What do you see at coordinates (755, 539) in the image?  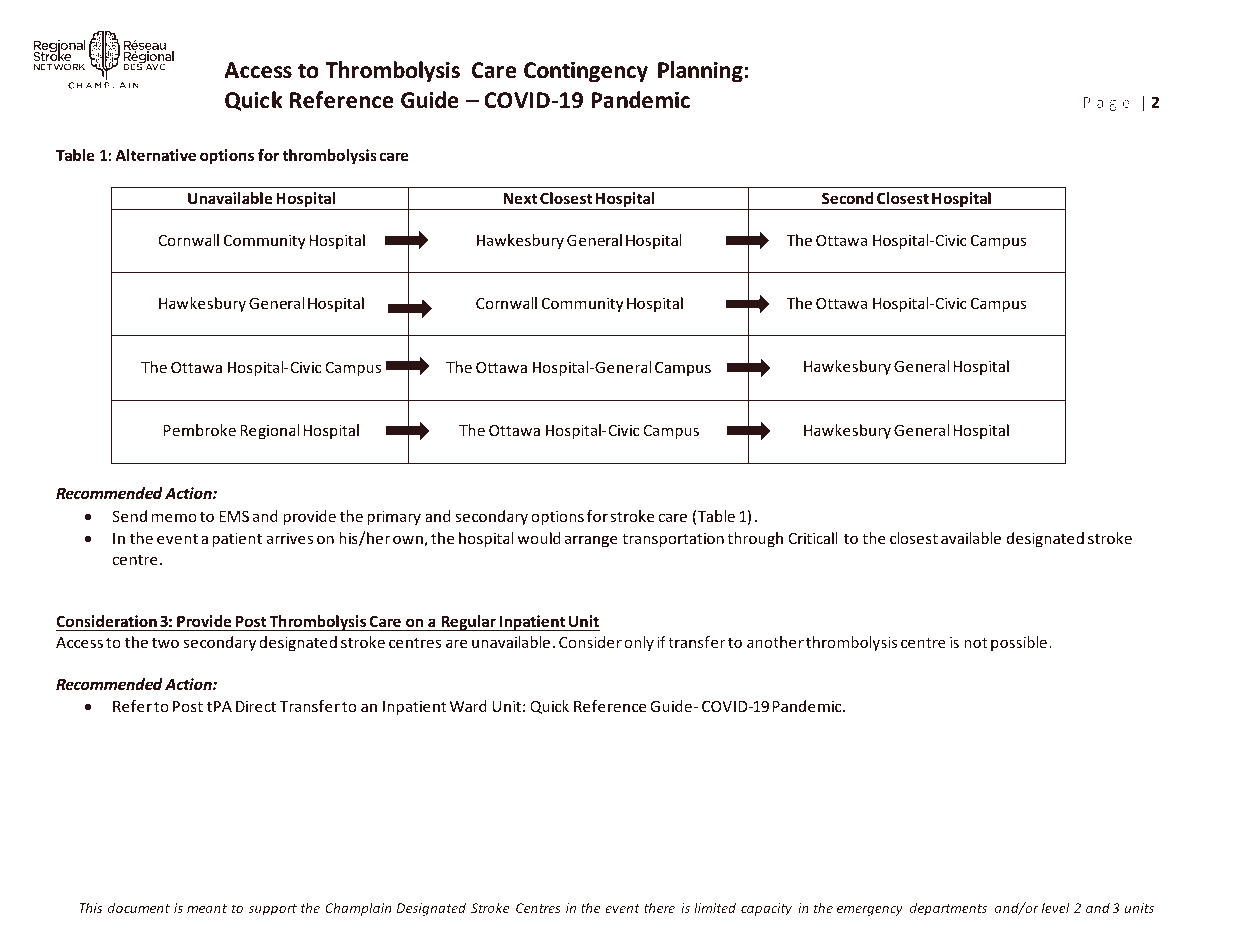 I see `through` at bounding box center [755, 539].
